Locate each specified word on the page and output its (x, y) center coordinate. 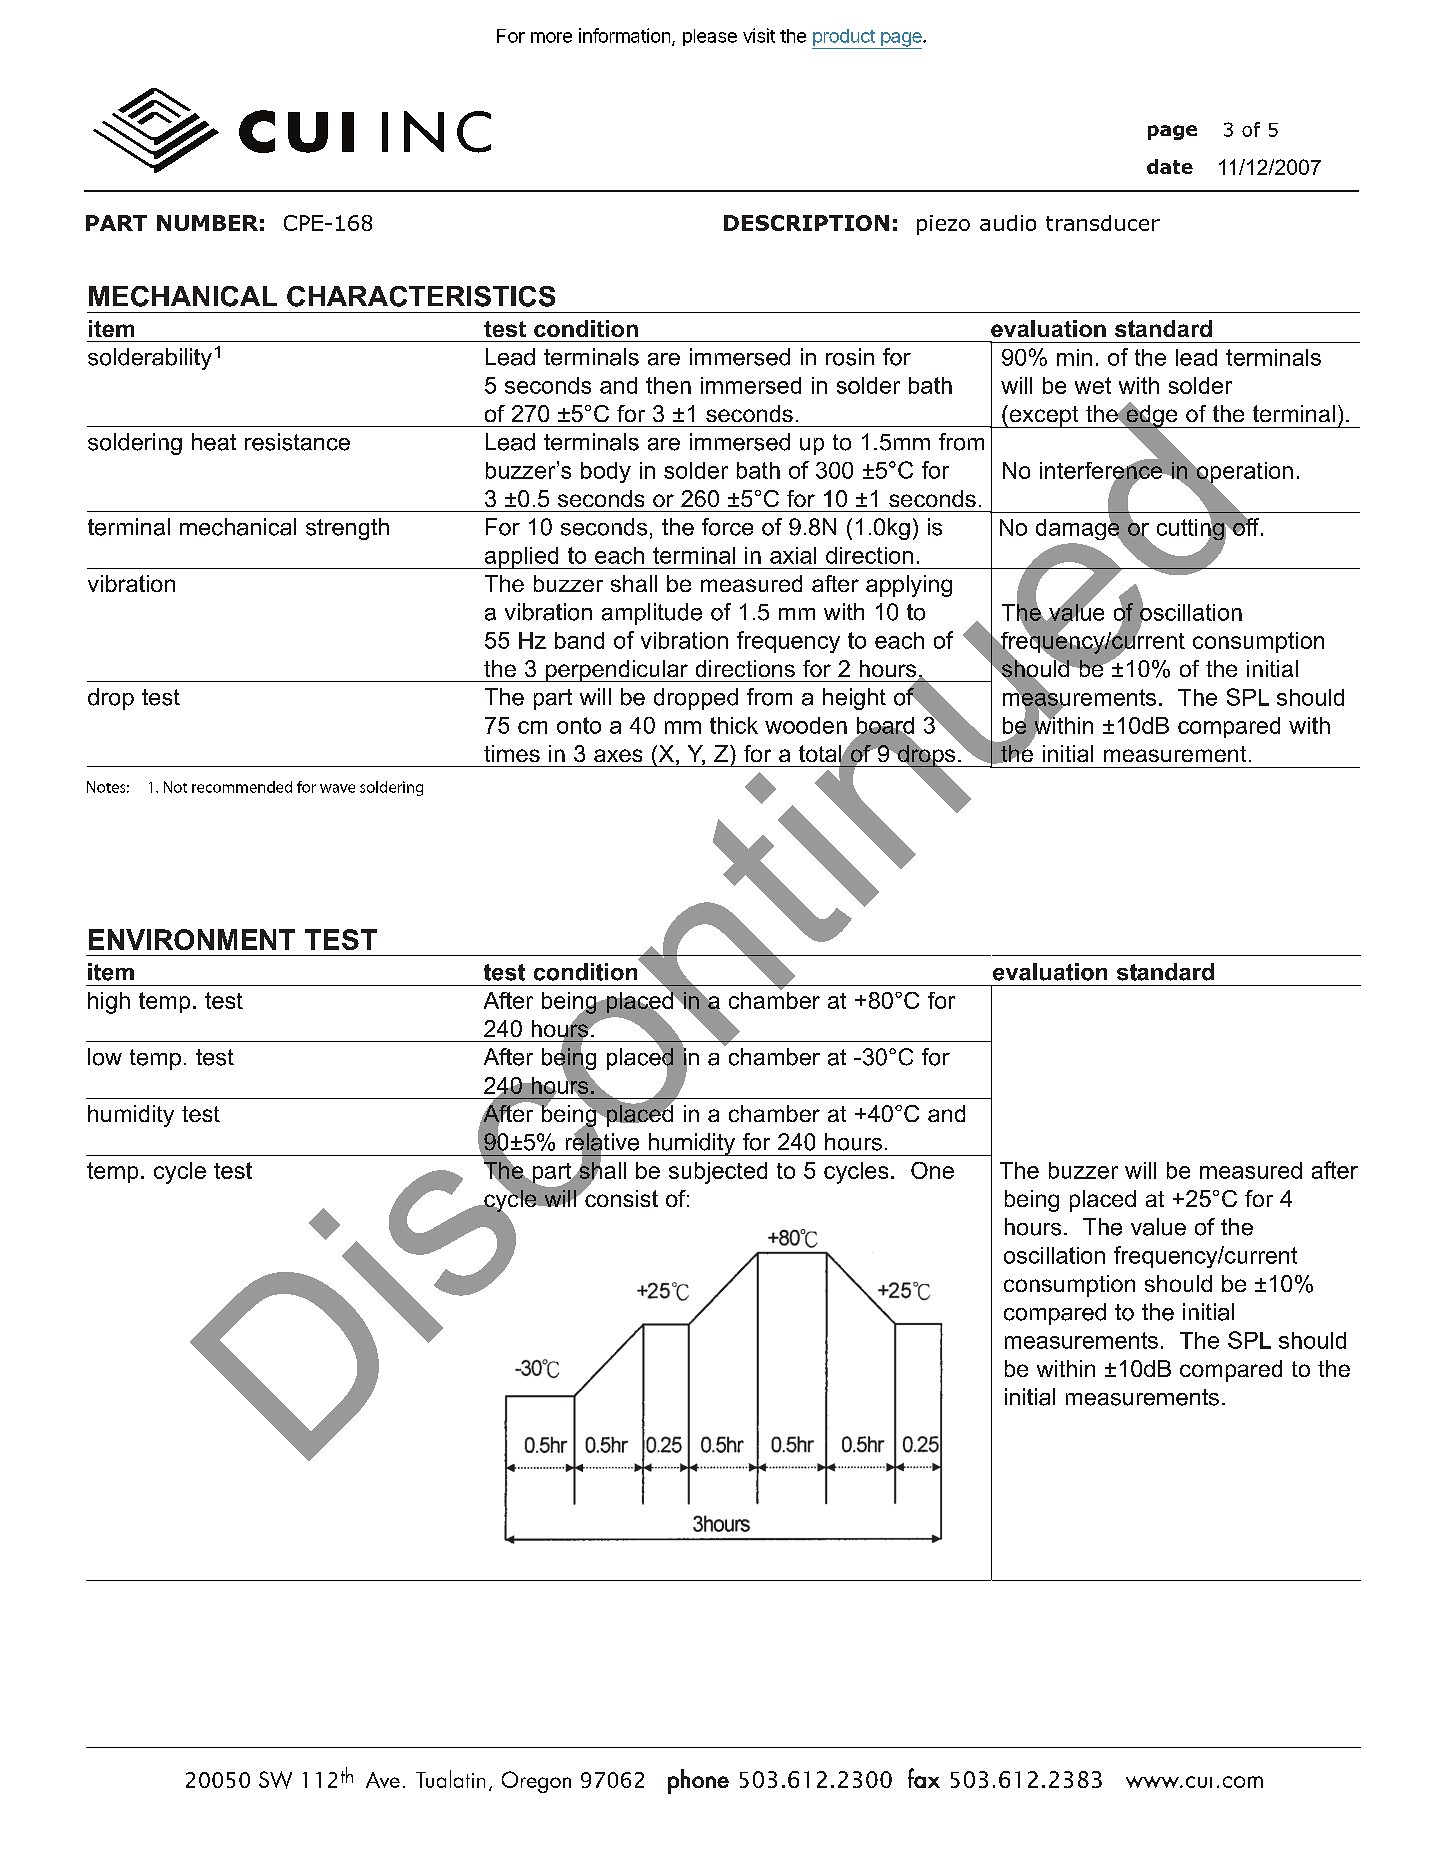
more (551, 37)
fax (924, 1778)
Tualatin (450, 1779)
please (710, 37)
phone (698, 1781)
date (1170, 166)
